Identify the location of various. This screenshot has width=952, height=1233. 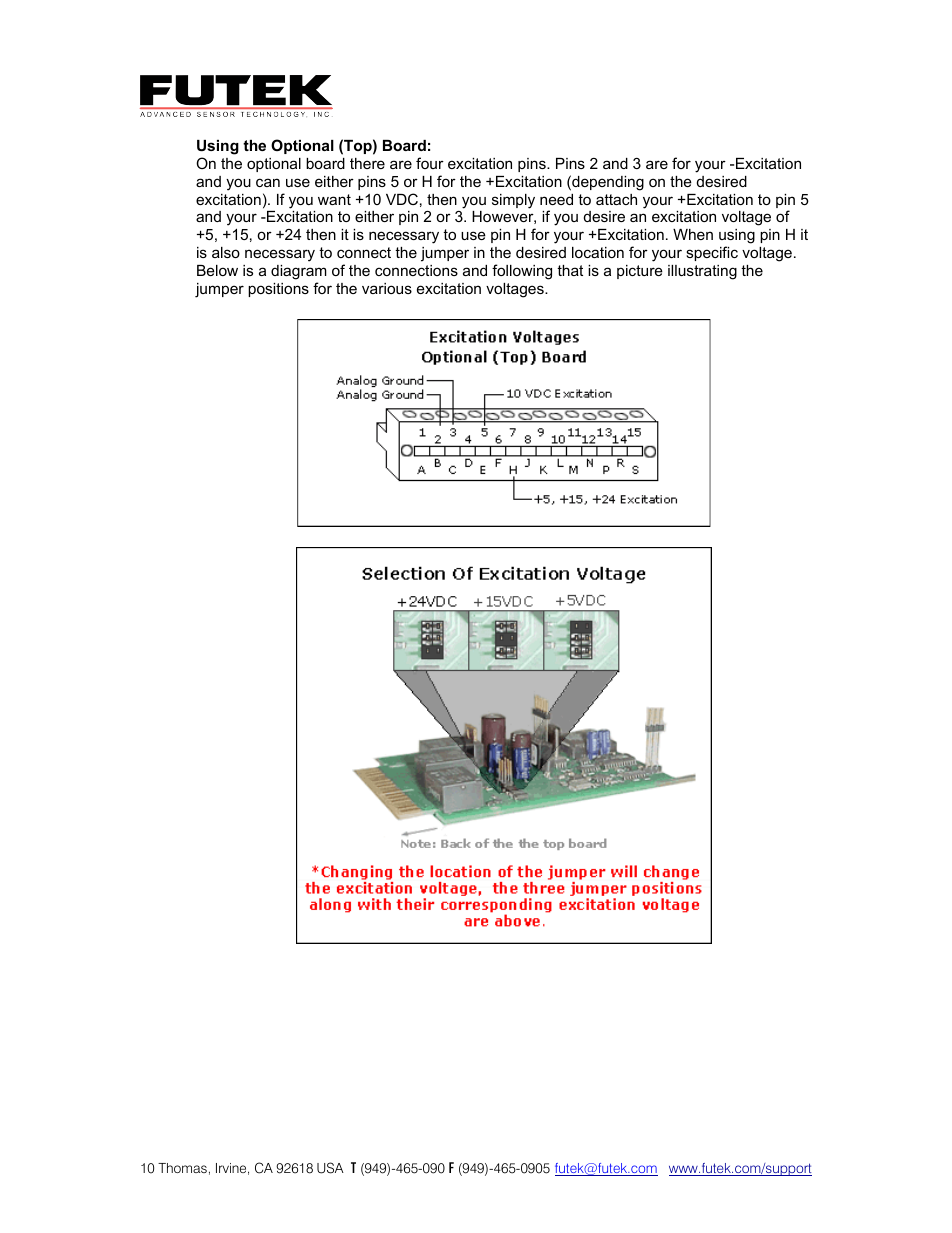
(387, 288).
